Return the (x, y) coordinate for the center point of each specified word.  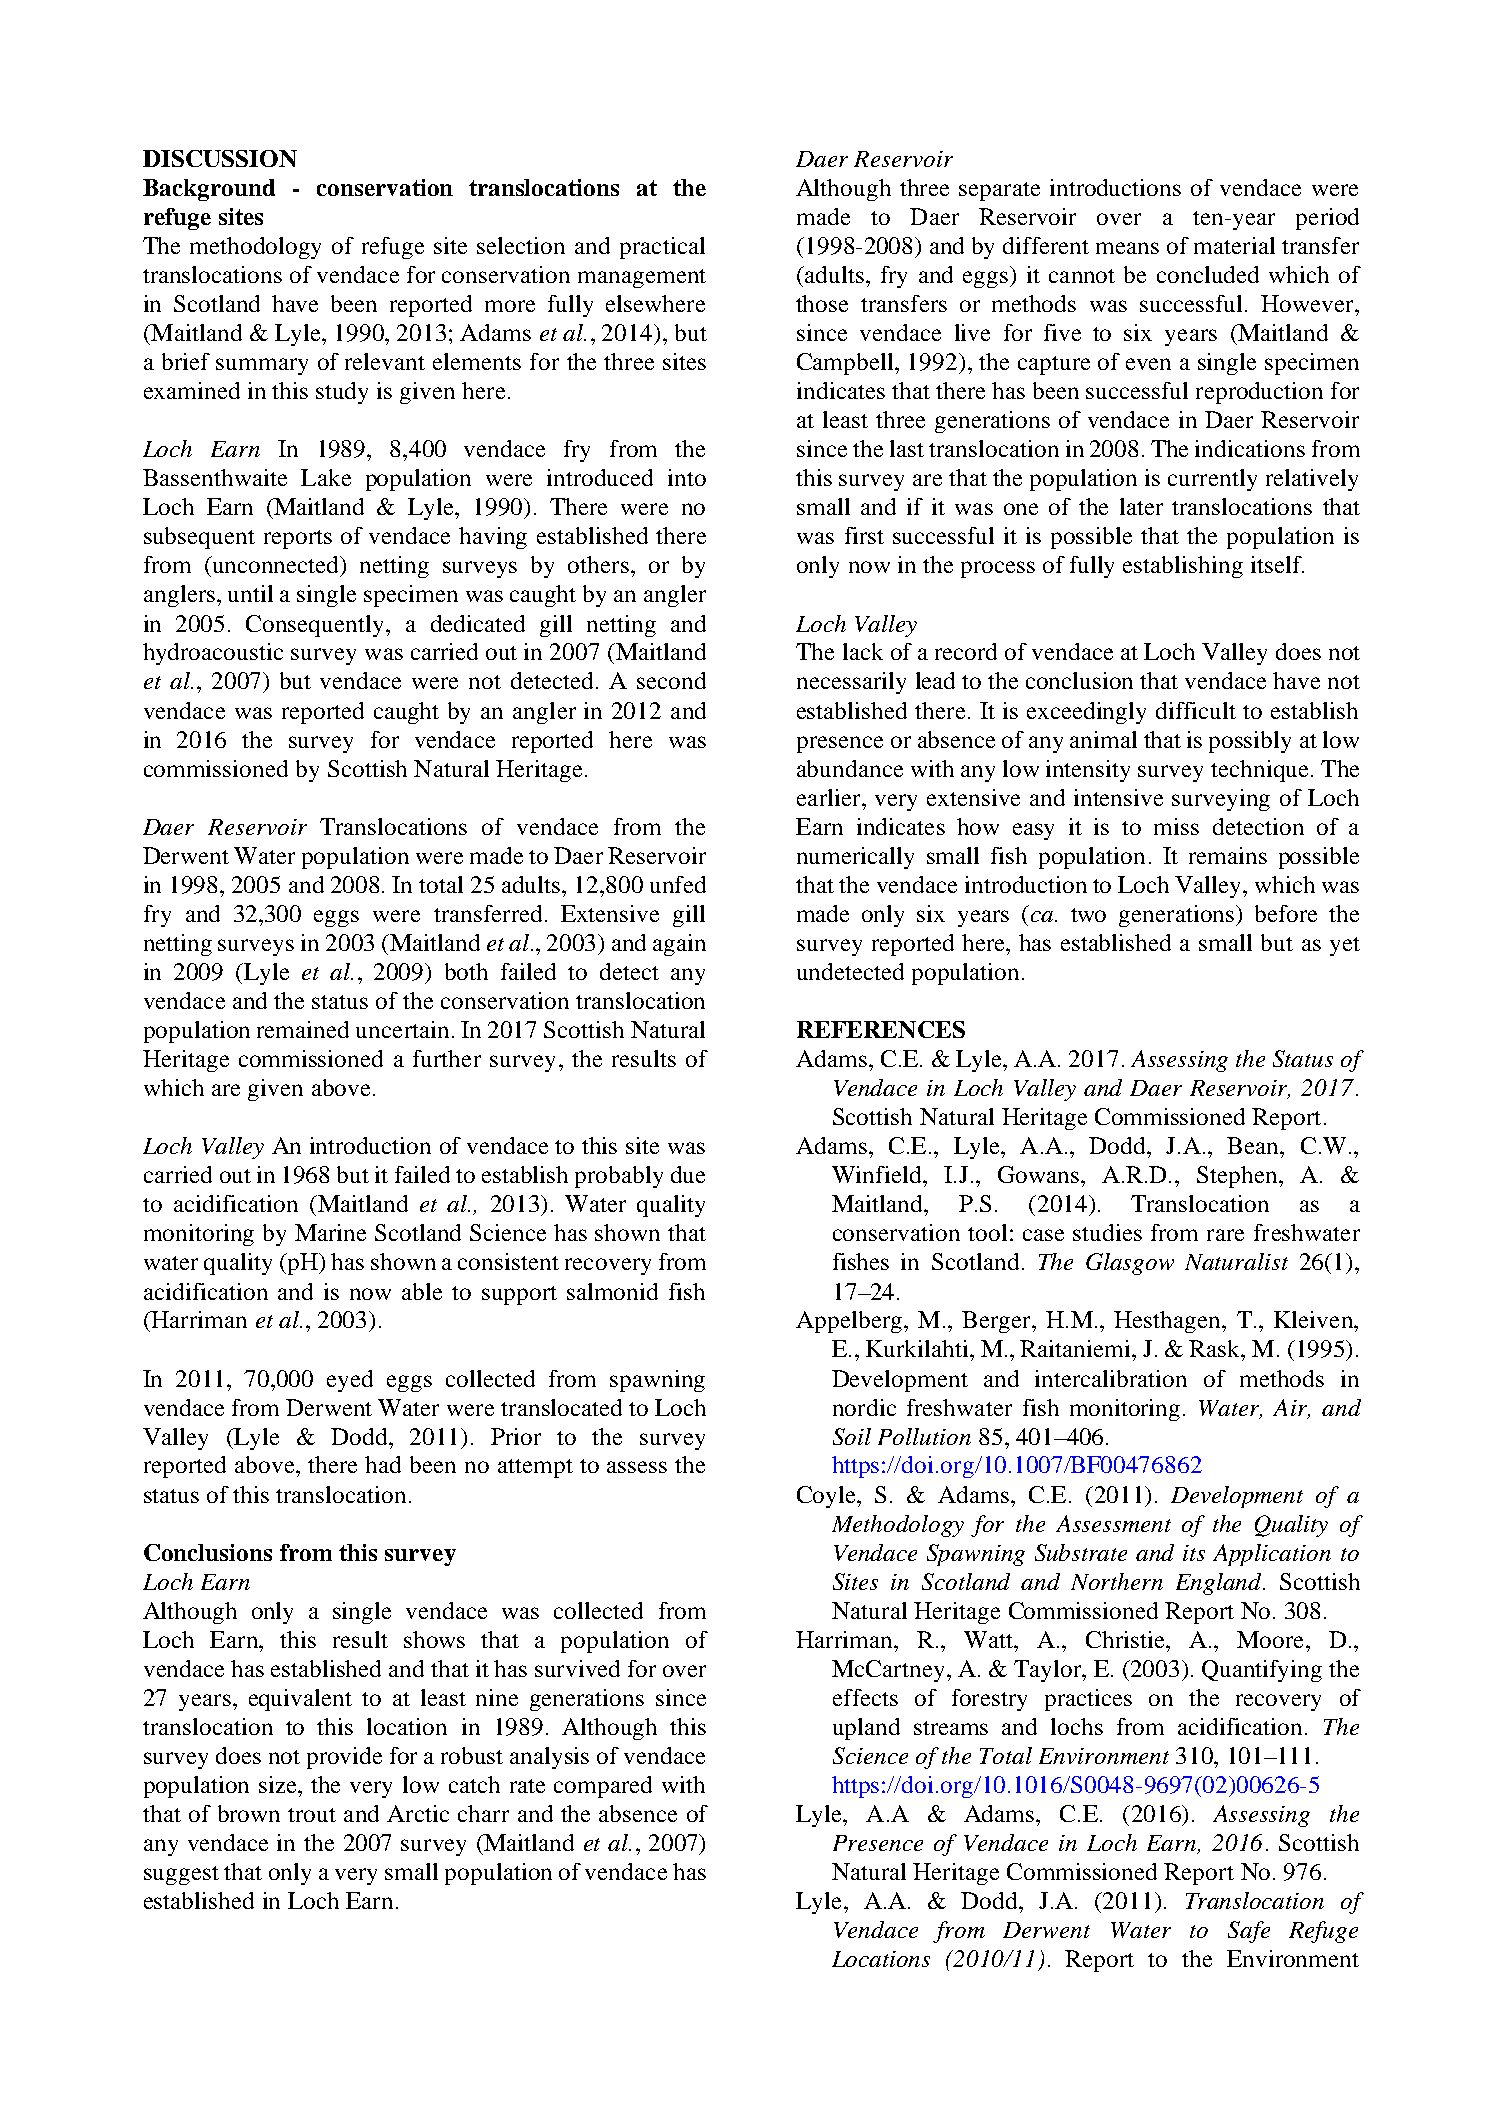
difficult (1196, 710)
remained (303, 1029)
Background (209, 190)
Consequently (316, 626)
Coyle (828, 1497)
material (1234, 245)
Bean (1254, 1145)
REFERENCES (881, 1029)
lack (863, 651)
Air (1291, 1408)
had (383, 1464)
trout (312, 1815)
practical (662, 248)
